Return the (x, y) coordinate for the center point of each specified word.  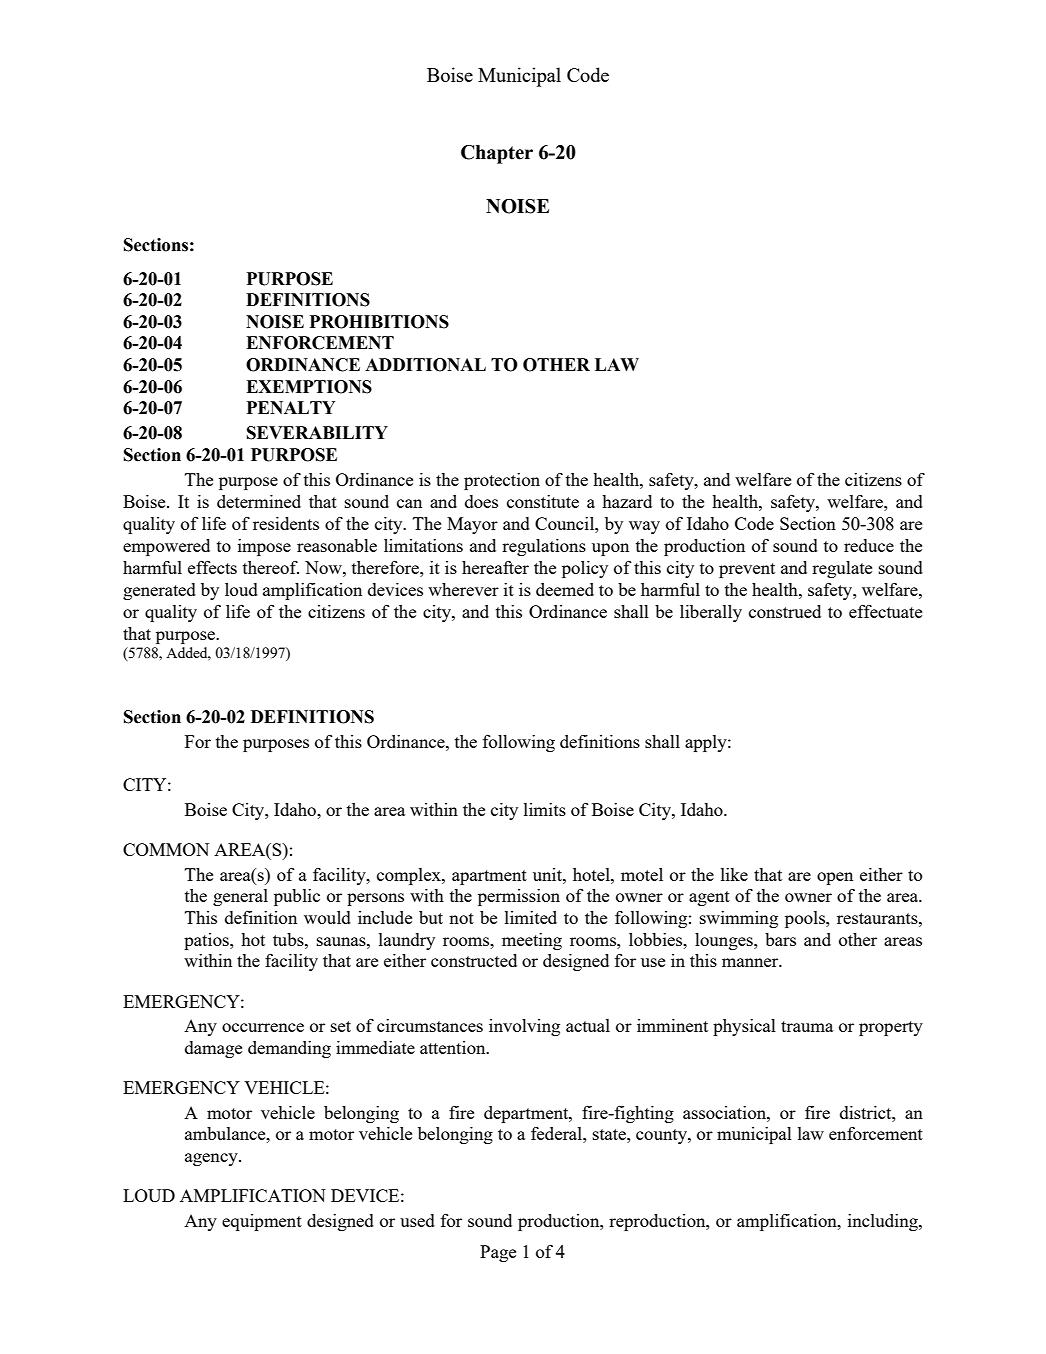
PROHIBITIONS (379, 322)
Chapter (497, 154)
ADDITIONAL (425, 365)
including (884, 1222)
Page (498, 1253)
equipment (262, 1222)
